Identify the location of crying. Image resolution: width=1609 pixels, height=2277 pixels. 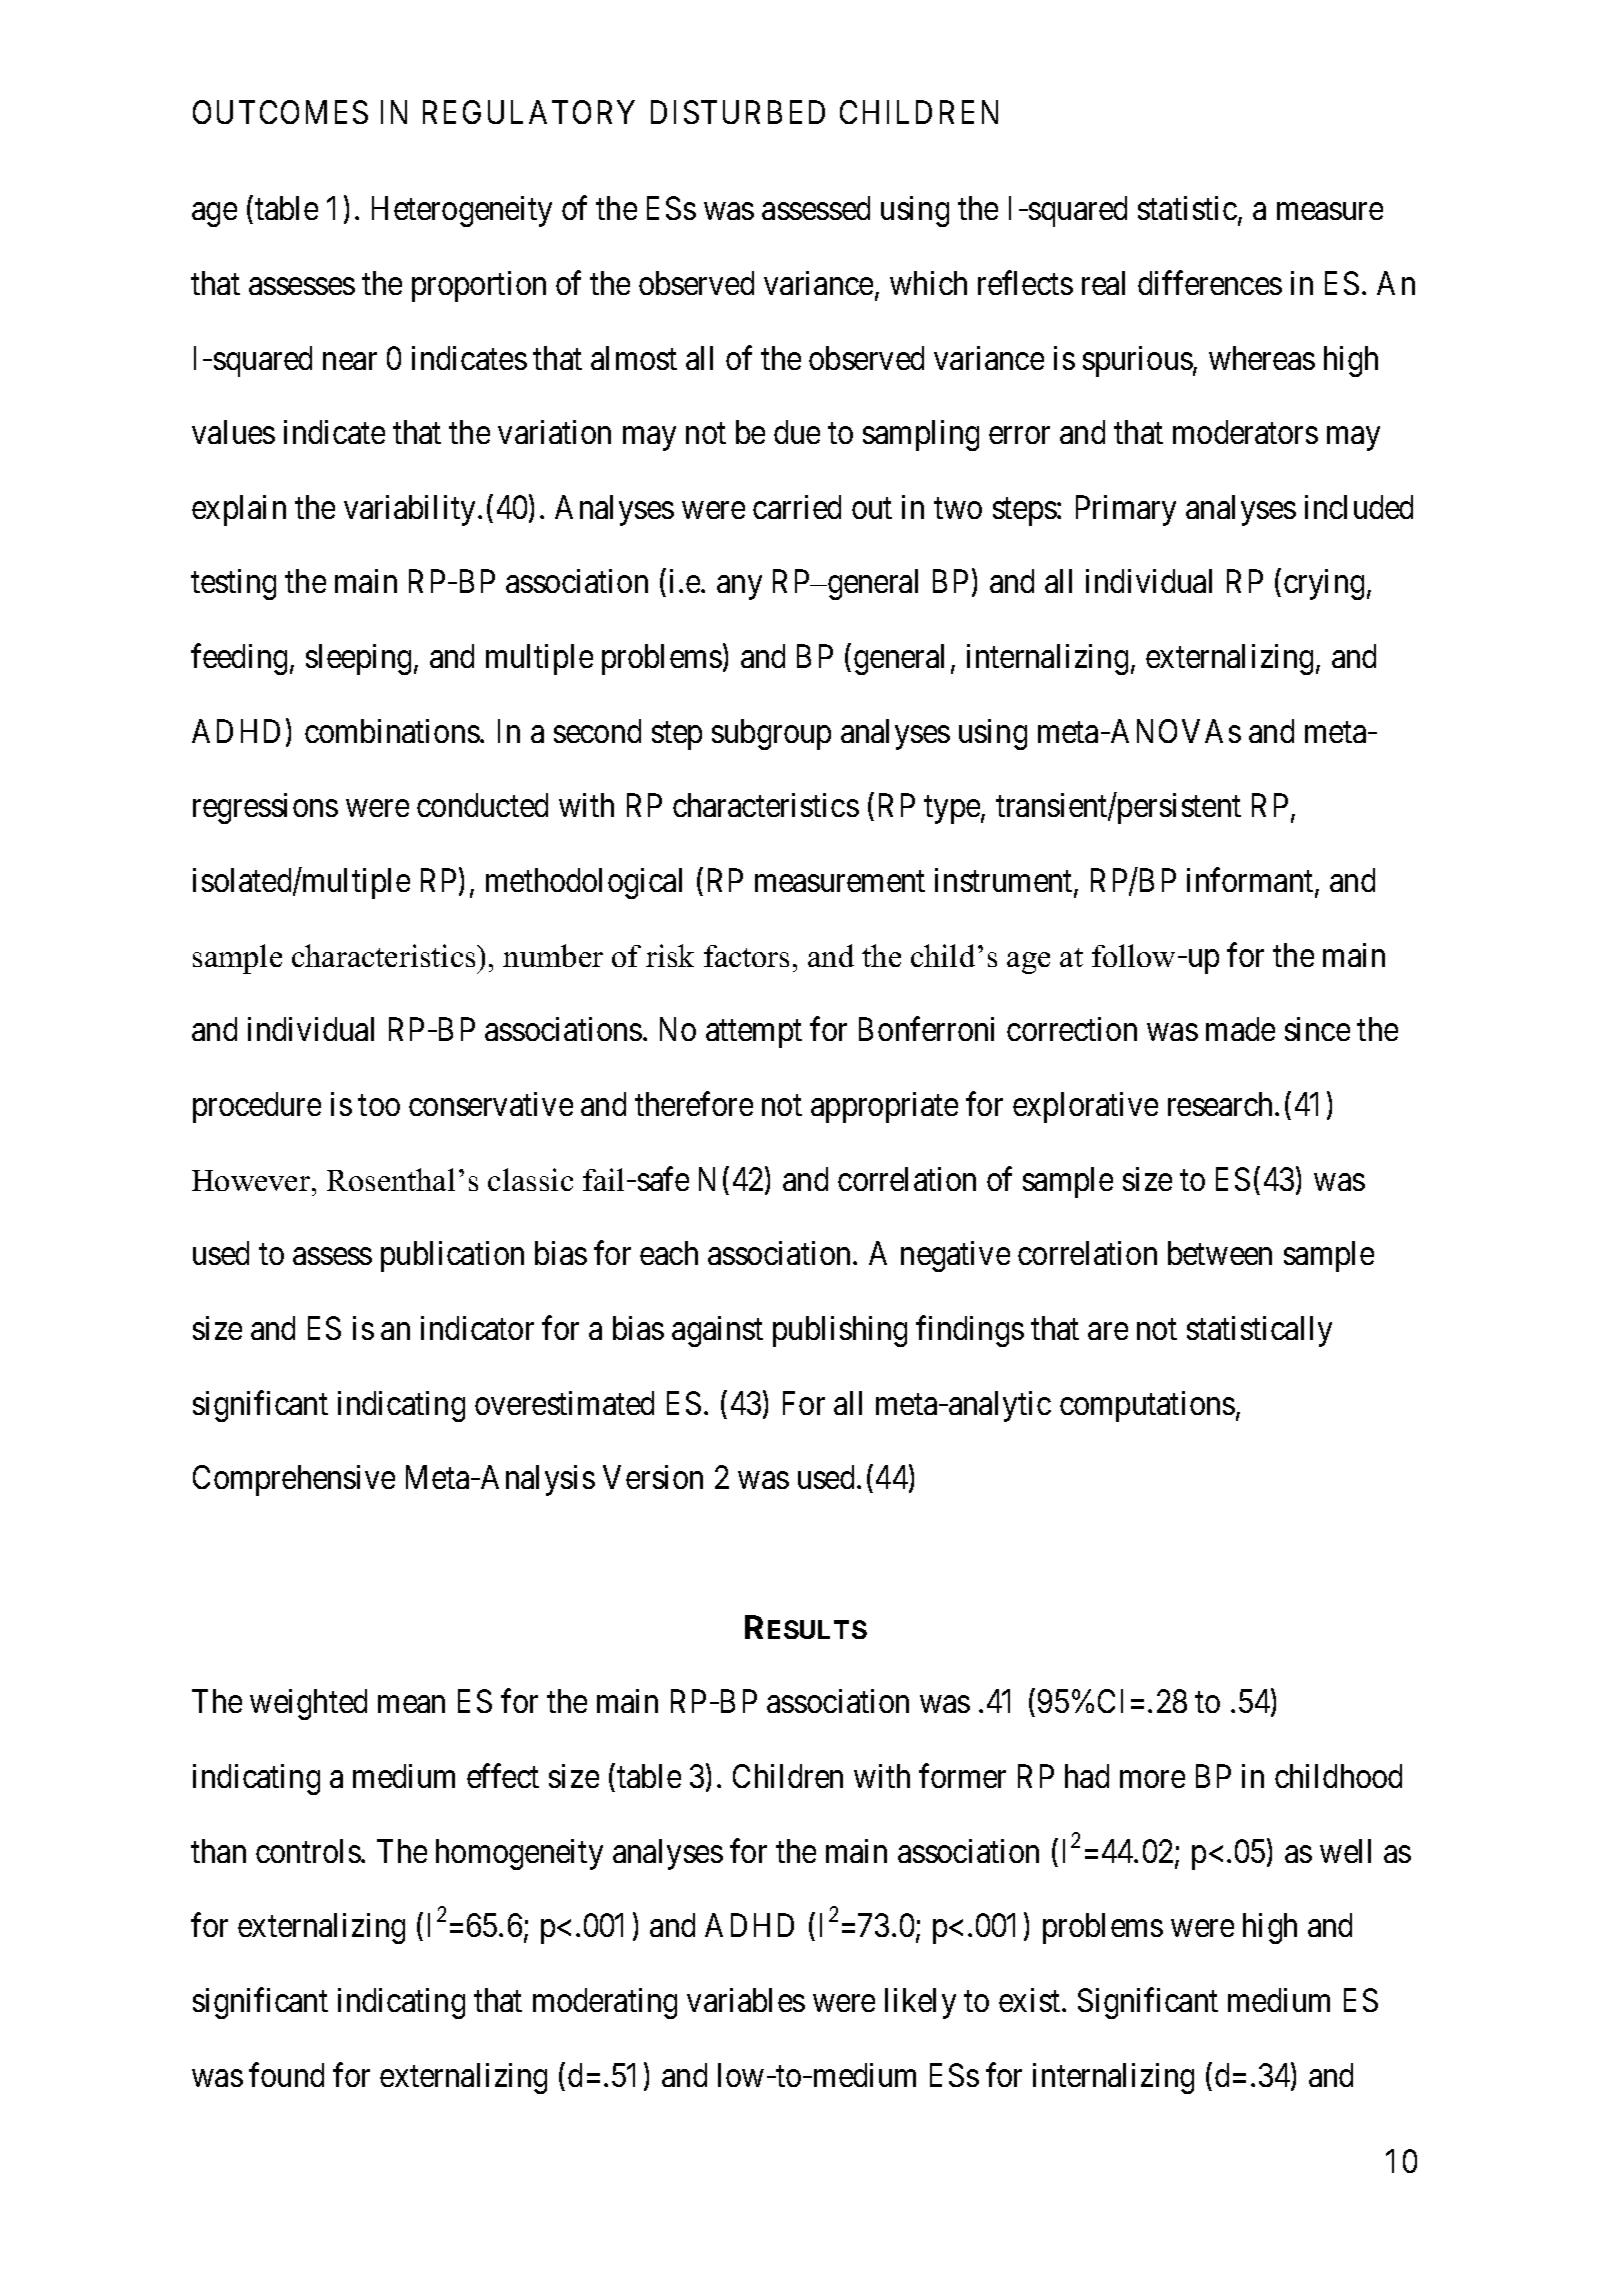
(1324, 584).
